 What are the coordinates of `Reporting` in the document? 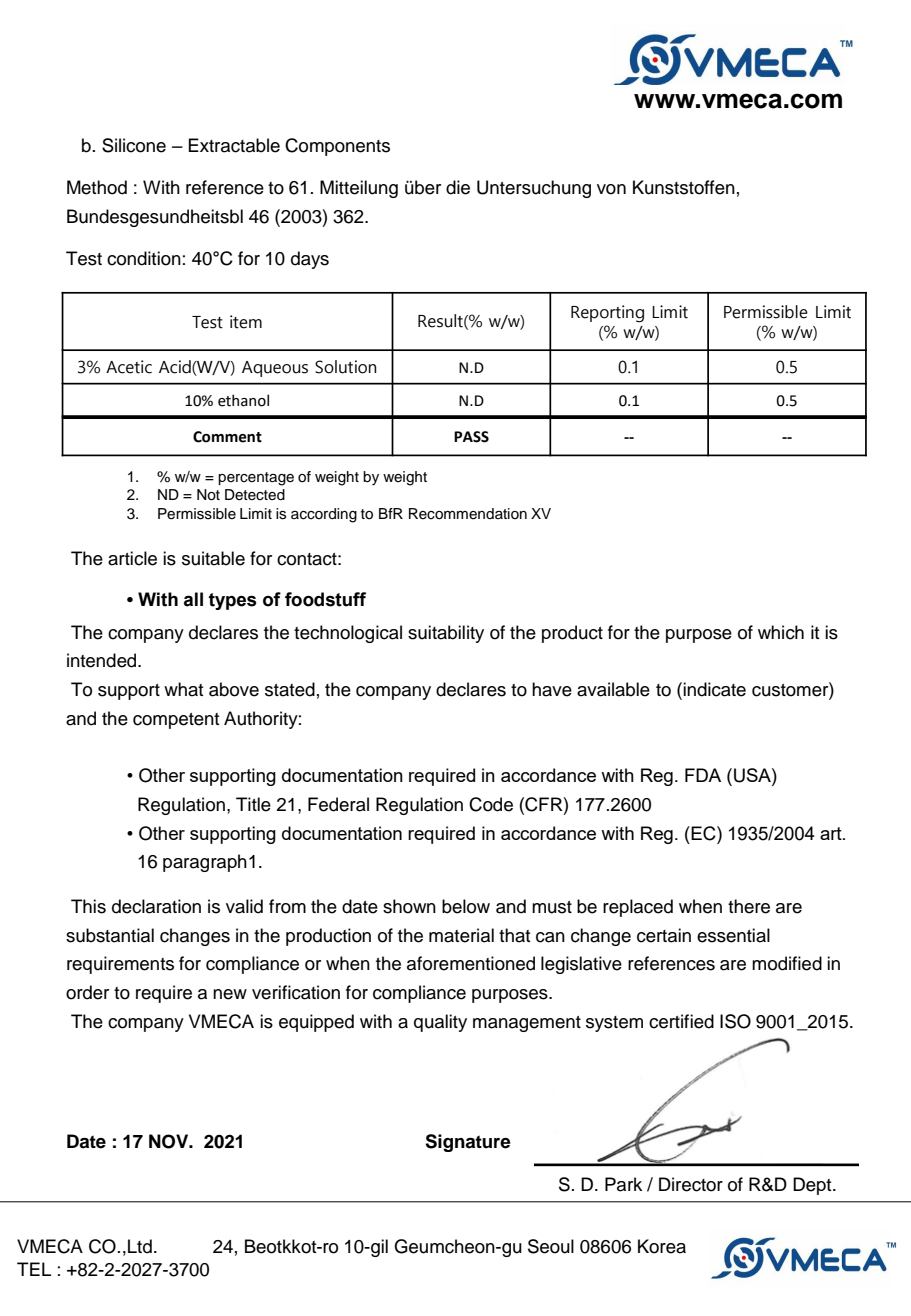 It's located at (607, 314).
